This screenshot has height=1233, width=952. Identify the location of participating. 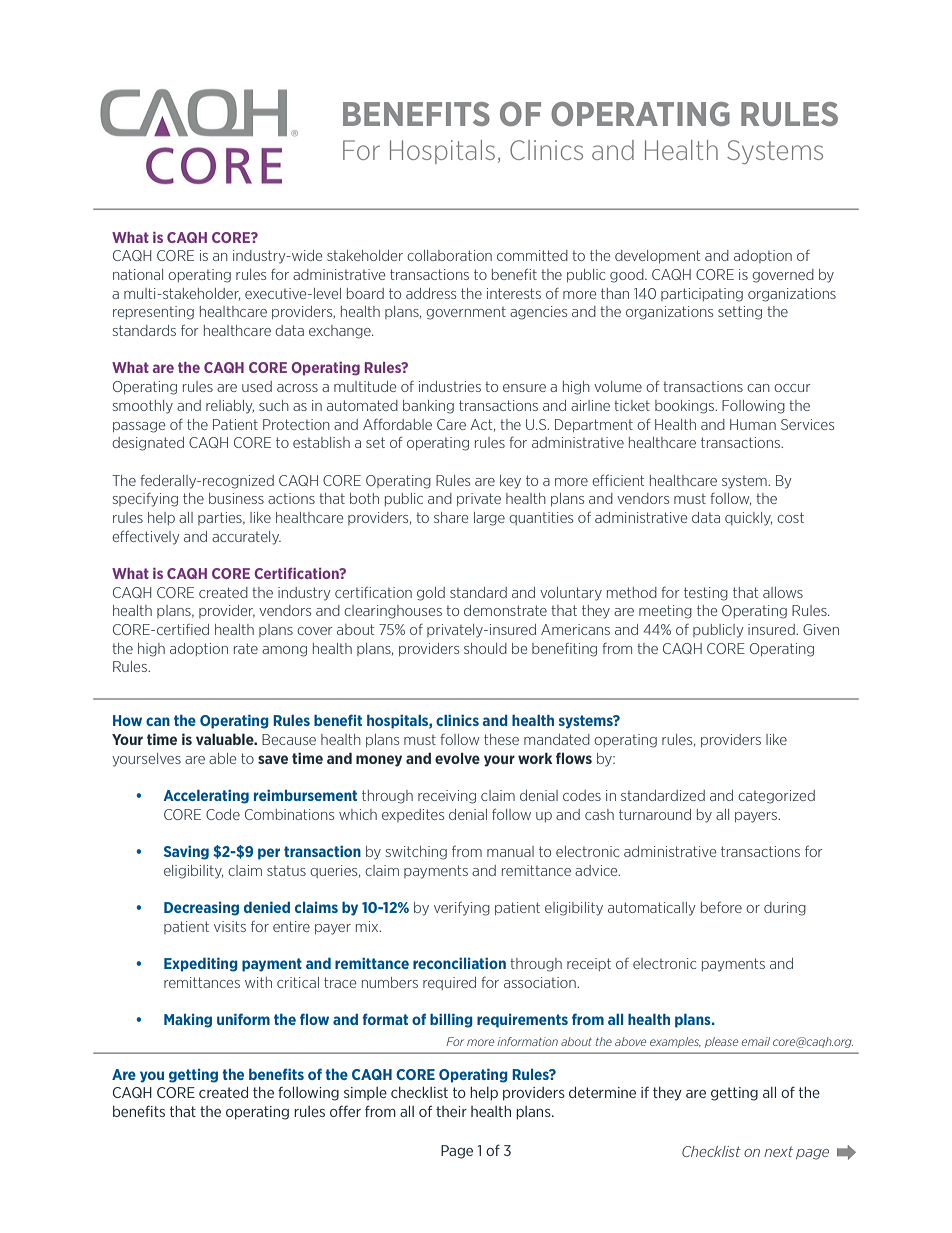
(702, 295).
